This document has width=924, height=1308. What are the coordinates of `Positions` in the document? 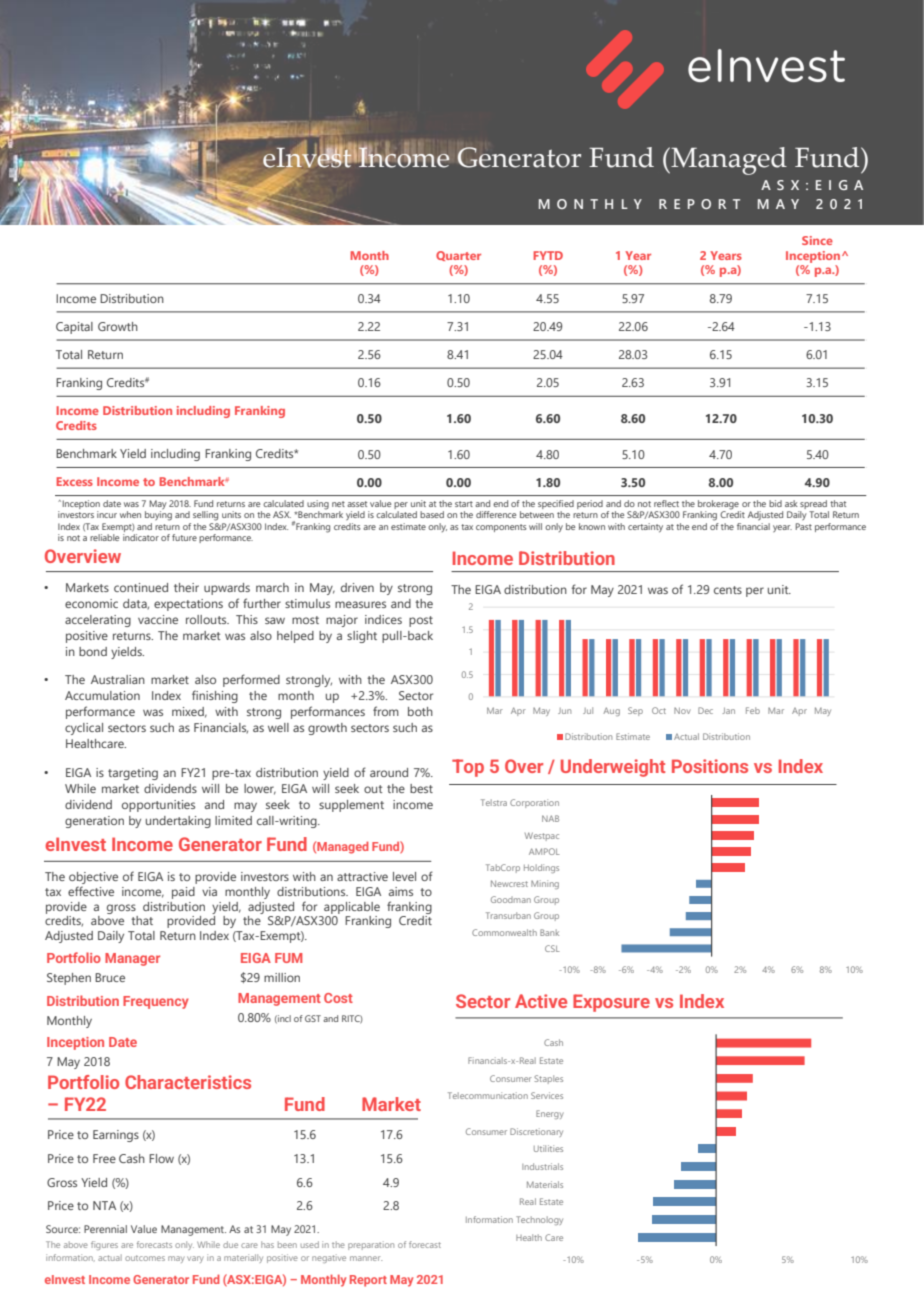 It's located at (710, 766).
